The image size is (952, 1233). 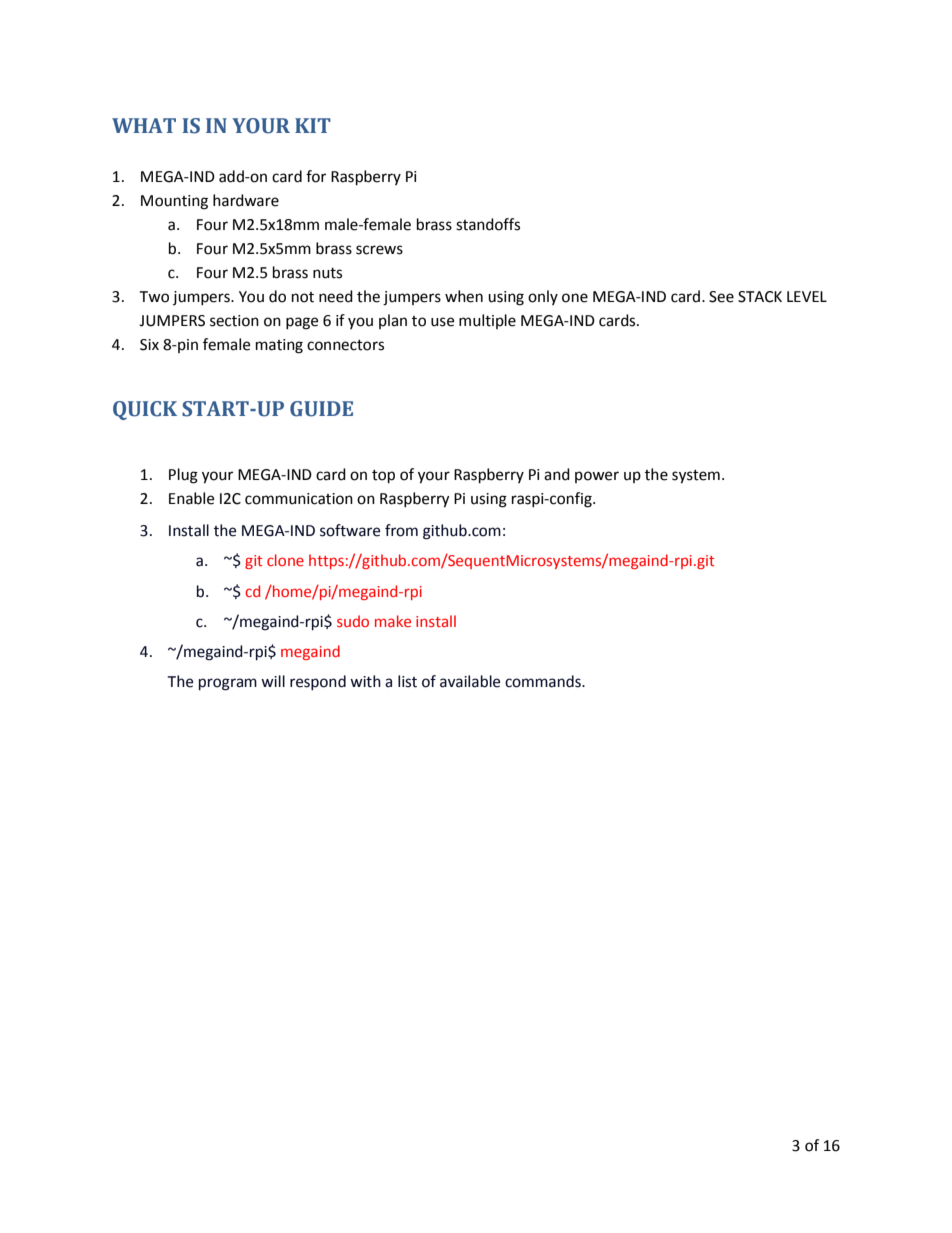 I want to click on commands, so click(x=544, y=681).
